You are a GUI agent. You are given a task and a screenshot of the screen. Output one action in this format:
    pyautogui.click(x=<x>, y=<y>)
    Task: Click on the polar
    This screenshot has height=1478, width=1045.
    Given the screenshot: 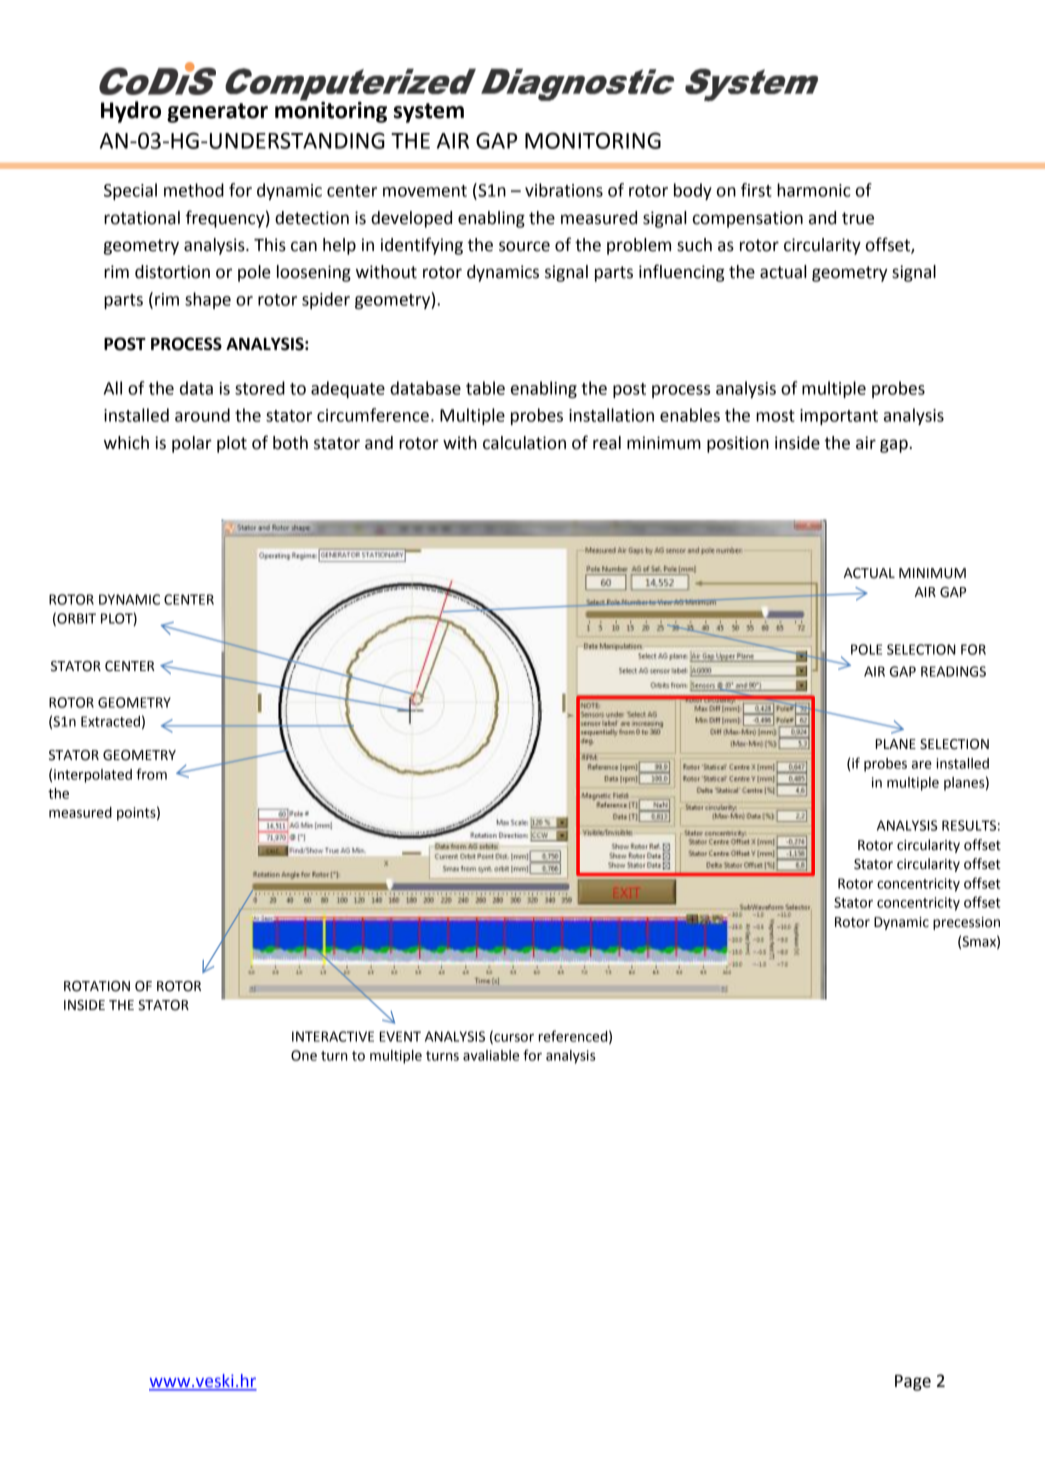 What is the action you would take?
    pyautogui.click(x=192, y=444)
